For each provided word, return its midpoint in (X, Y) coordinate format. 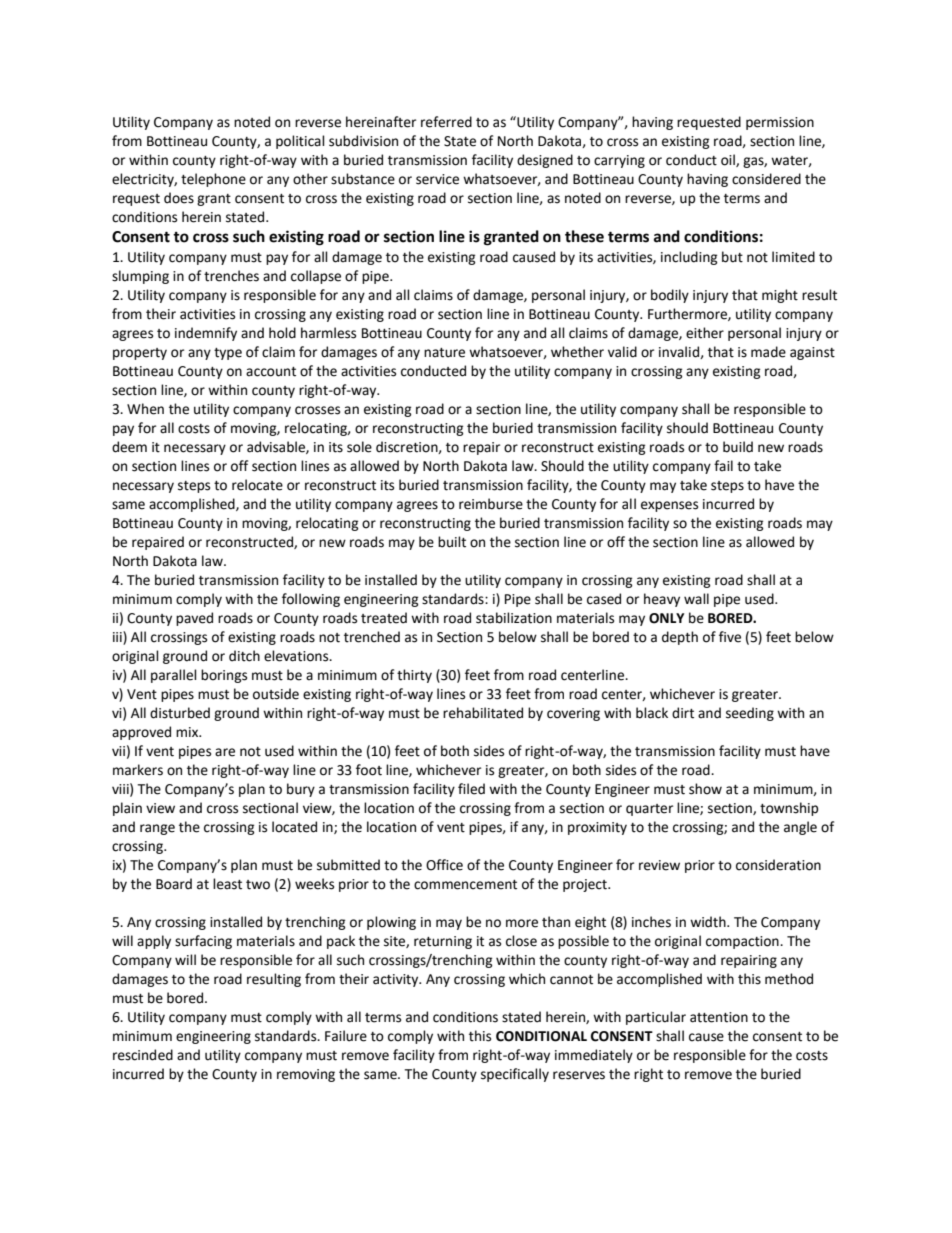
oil (729, 160)
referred (446, 122)
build (738, 447)
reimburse (491, 504)
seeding (750, 714)
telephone (213, 180)
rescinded (143, 1055)
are (225, 752)
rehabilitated (483, 713)
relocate (257, 485)
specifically (515, 1075)
